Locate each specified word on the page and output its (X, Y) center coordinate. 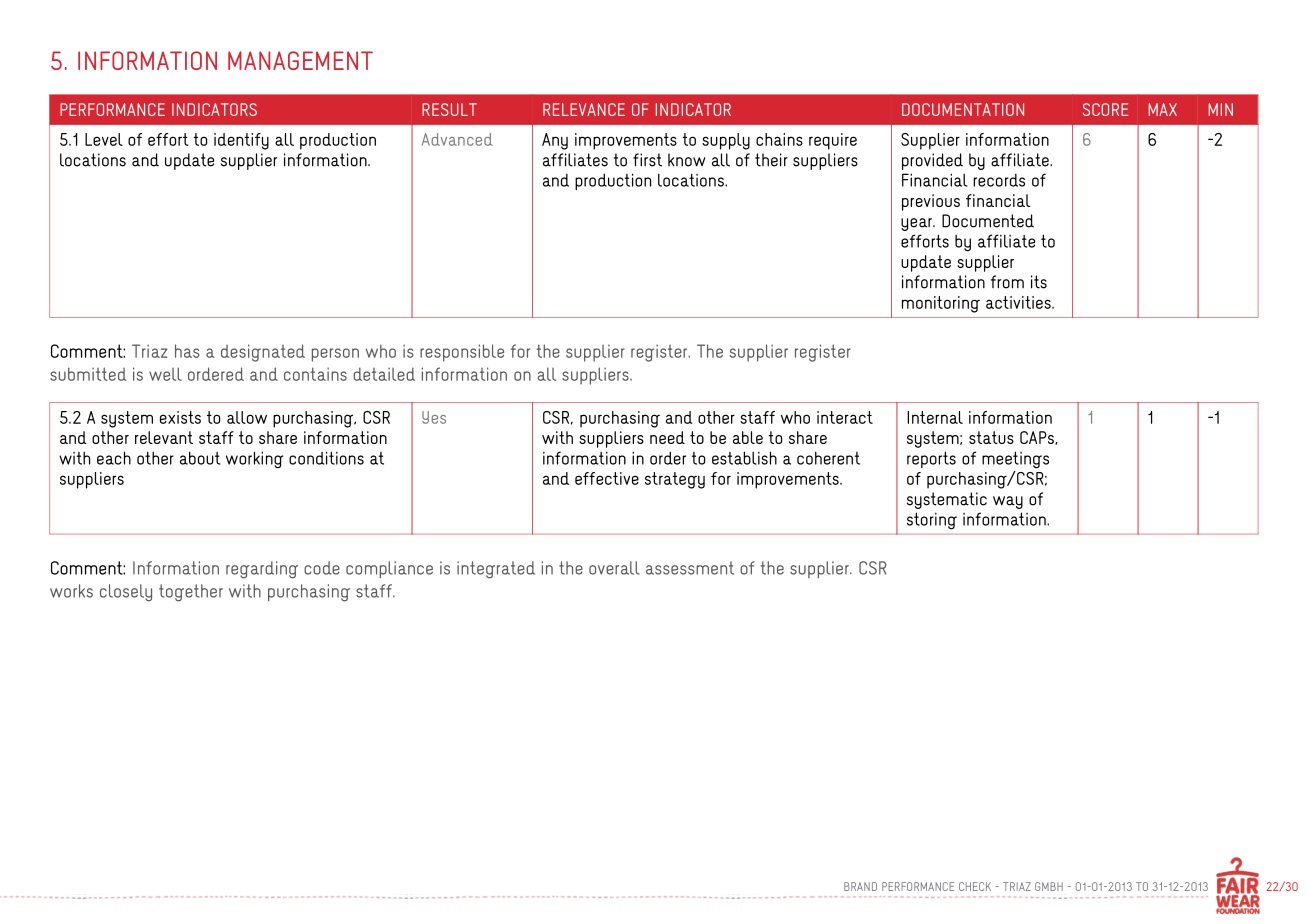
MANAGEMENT (300, 60)
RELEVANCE (584, 109)
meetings (1015, 460)
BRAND (860, 886)
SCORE (1106, 109)
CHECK (975, 886)
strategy (675, 480)
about (200, 458)
